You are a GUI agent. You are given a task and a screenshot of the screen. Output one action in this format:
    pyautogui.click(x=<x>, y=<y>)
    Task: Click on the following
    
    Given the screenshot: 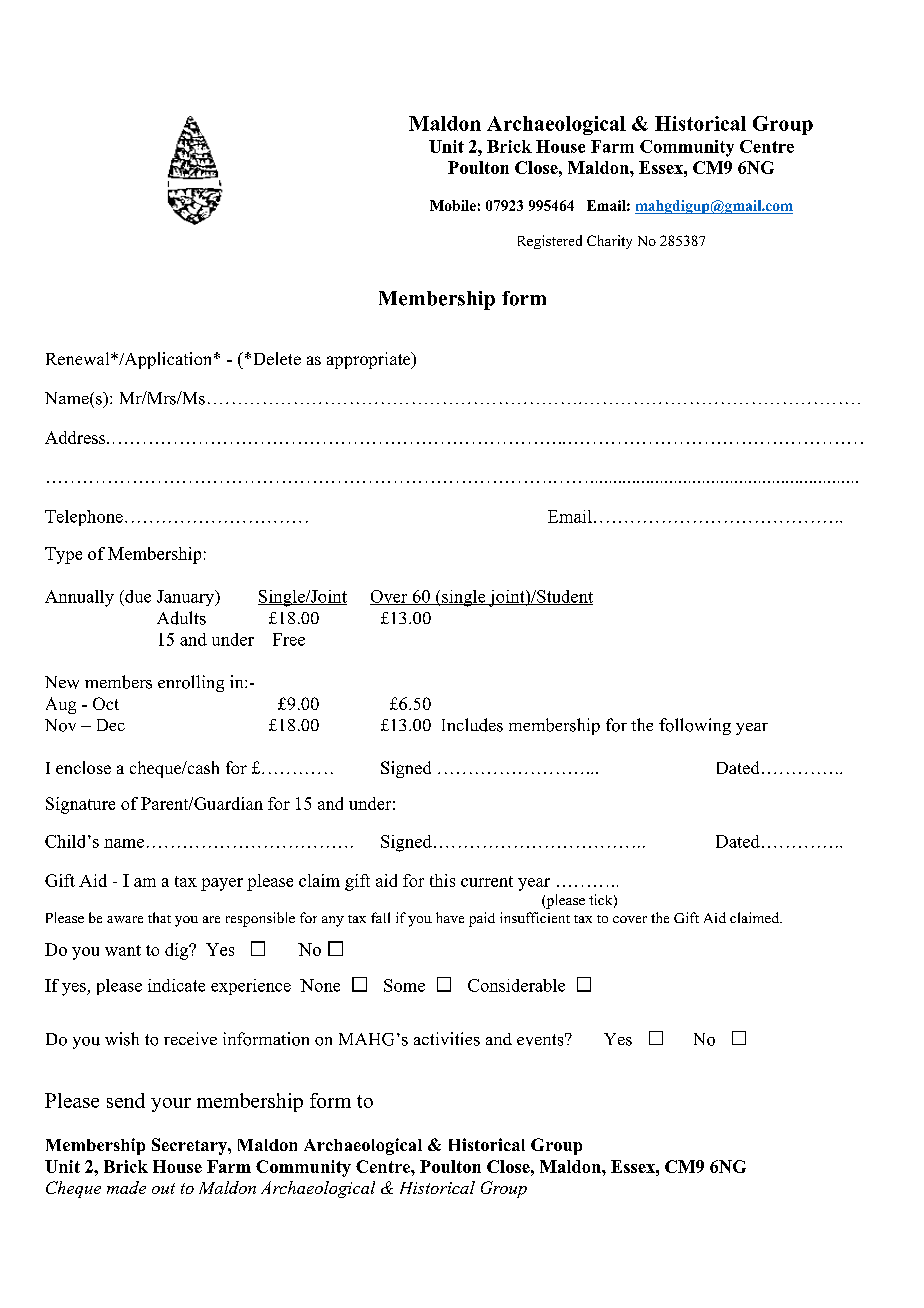 What is the action you would take?
    pyautogui.click(x=695, y=726)
